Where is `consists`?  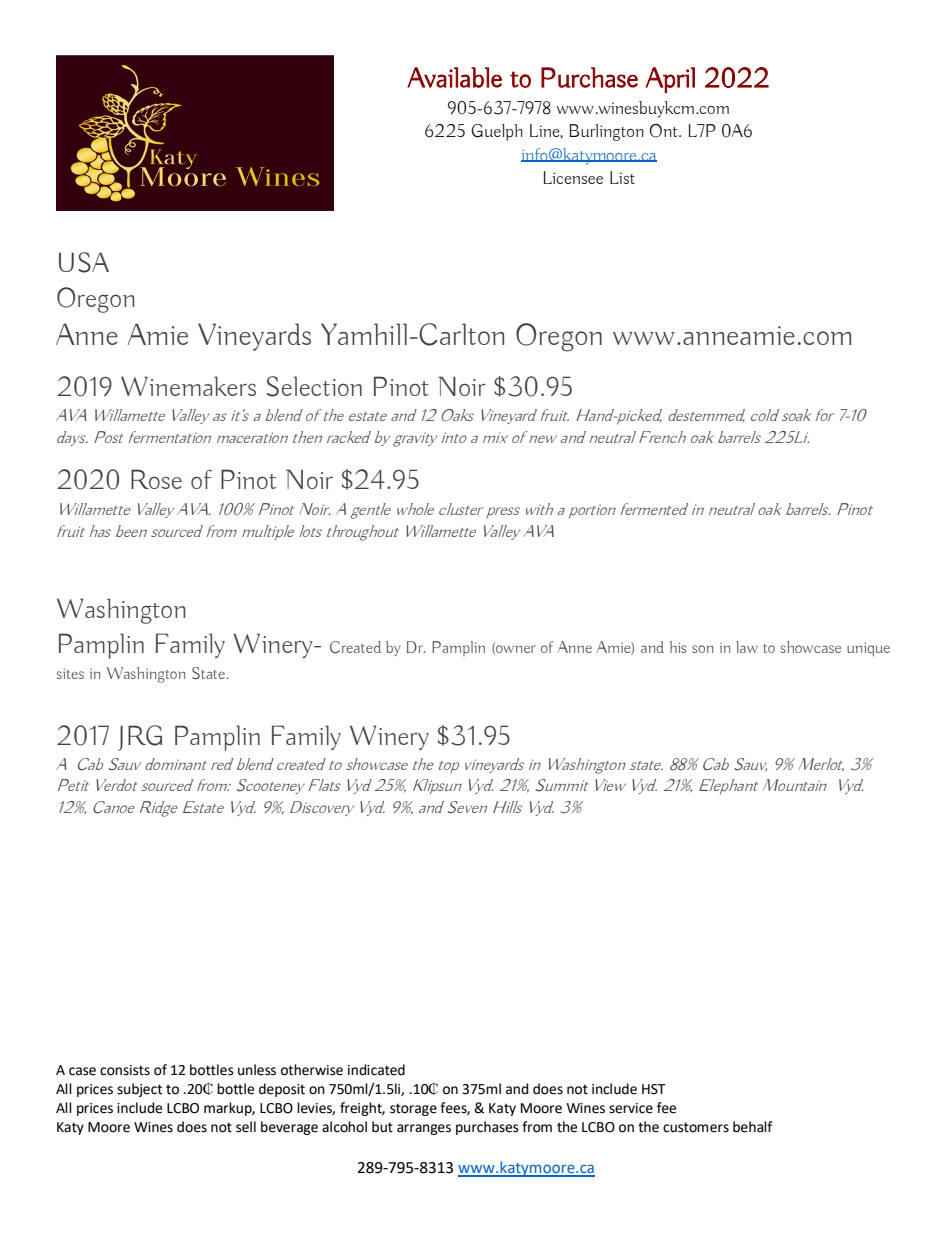
consists is located at coordinates (125, 1070).
